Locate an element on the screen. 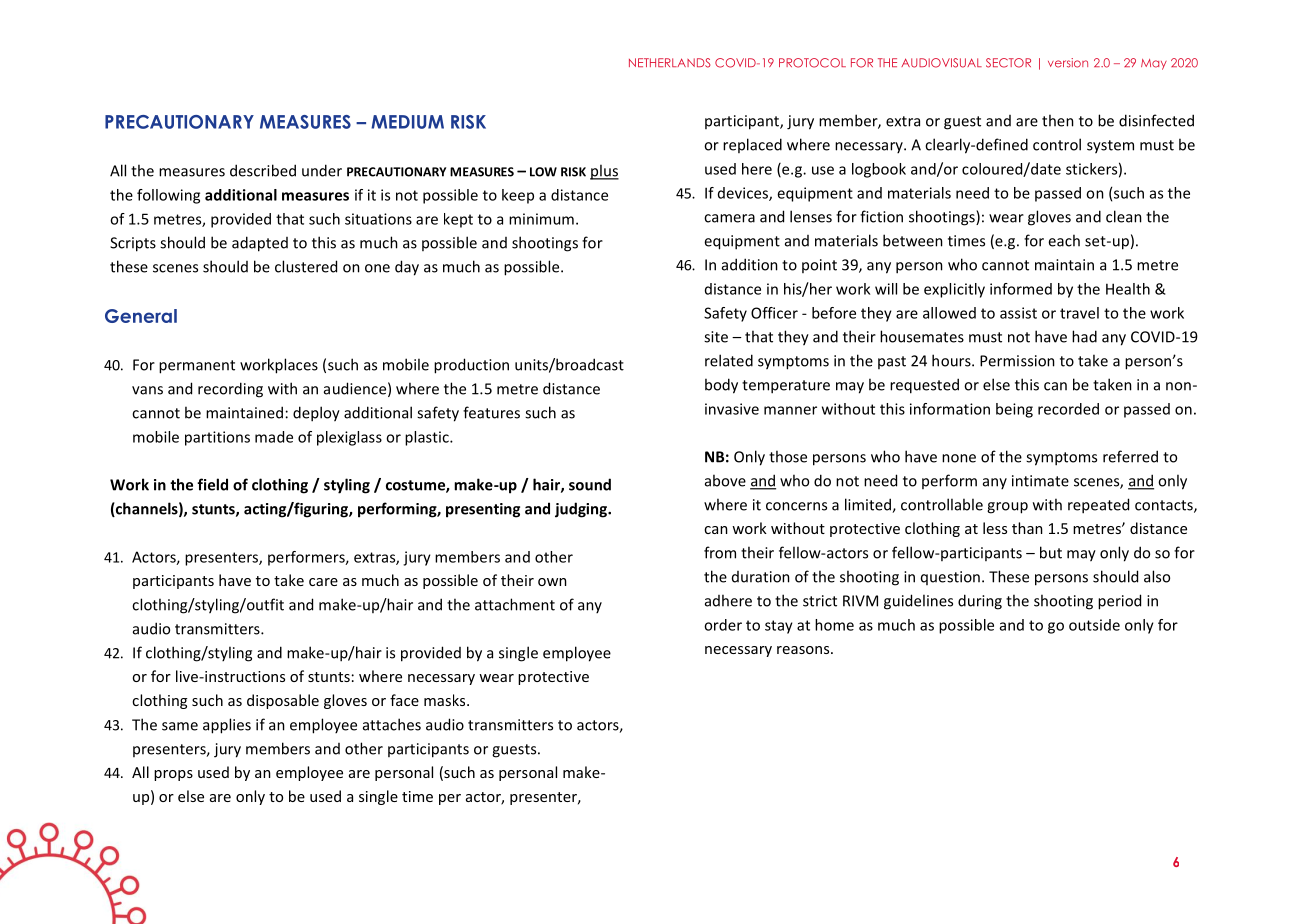 The height and width of the screenshot is (924, 1308). masks is located at coordinates (446, 700).
